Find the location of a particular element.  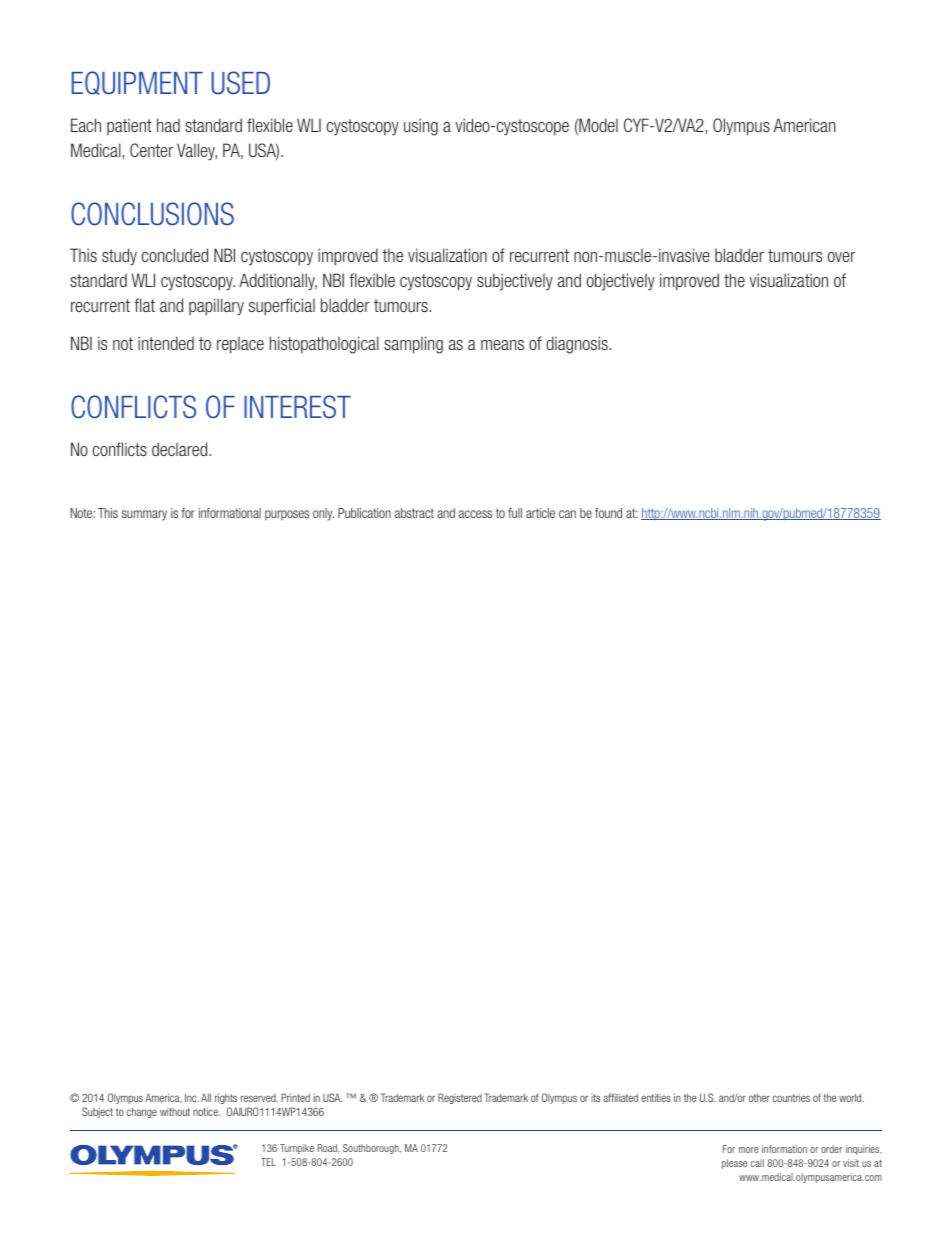

using is located at coordinates (421, 127).
